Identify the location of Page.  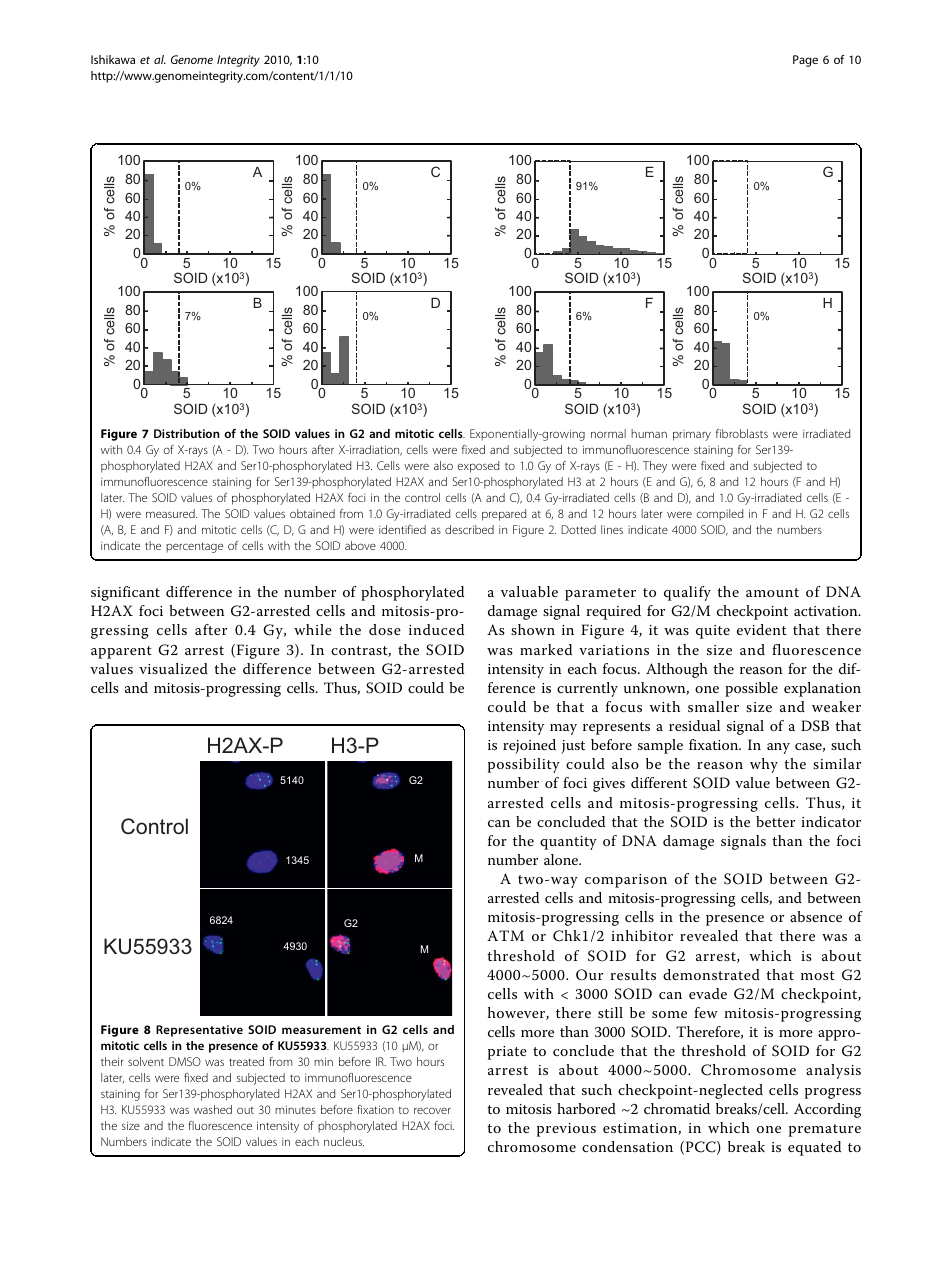
(805, 61).
